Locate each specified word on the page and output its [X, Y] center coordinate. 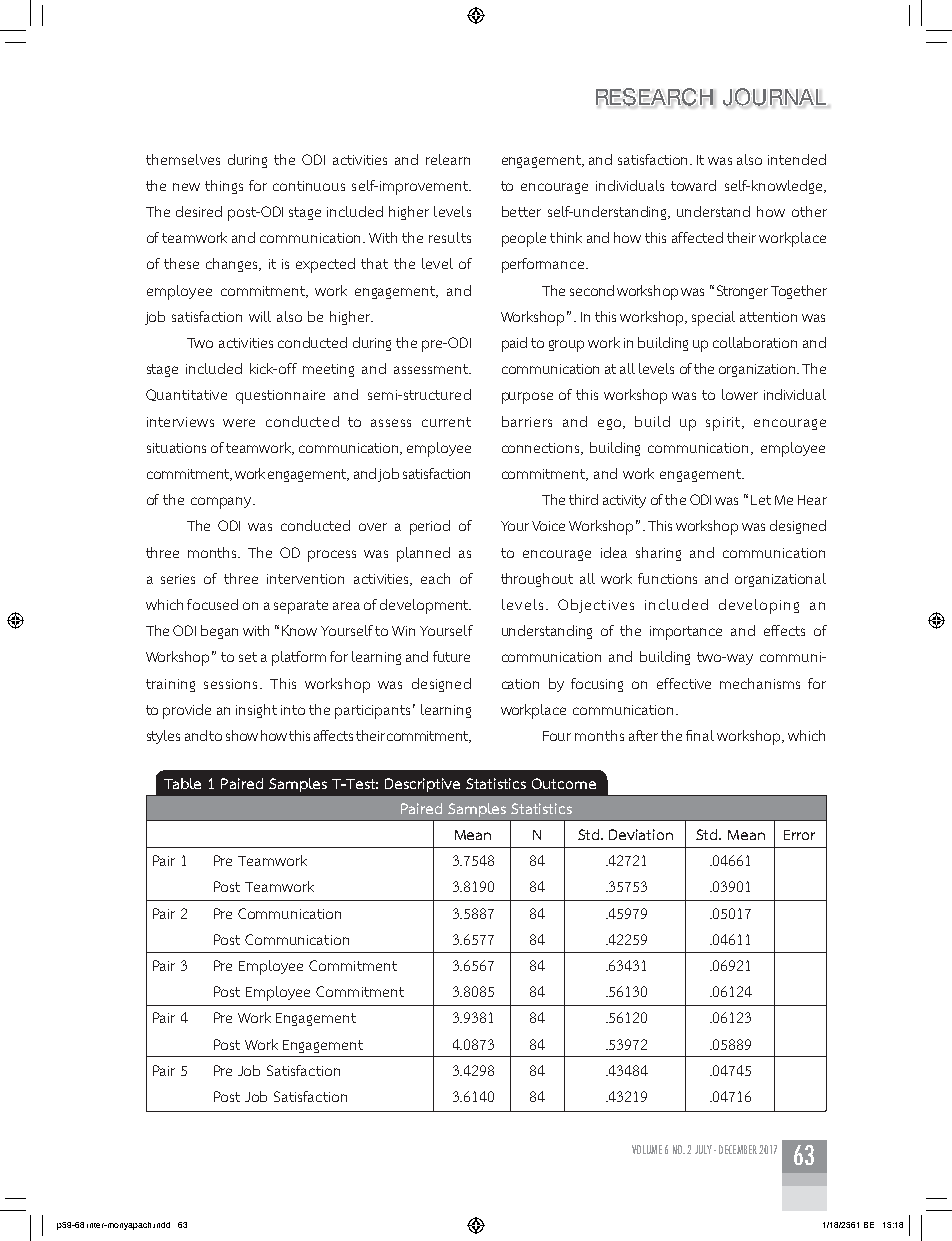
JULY [703, 1149]
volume [647, 1149]
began [219, 632]
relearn [448, 159]
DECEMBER [738, 1149]
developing [759, 606]
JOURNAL [774, 97]
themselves [183, 159]
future [451, 656]
